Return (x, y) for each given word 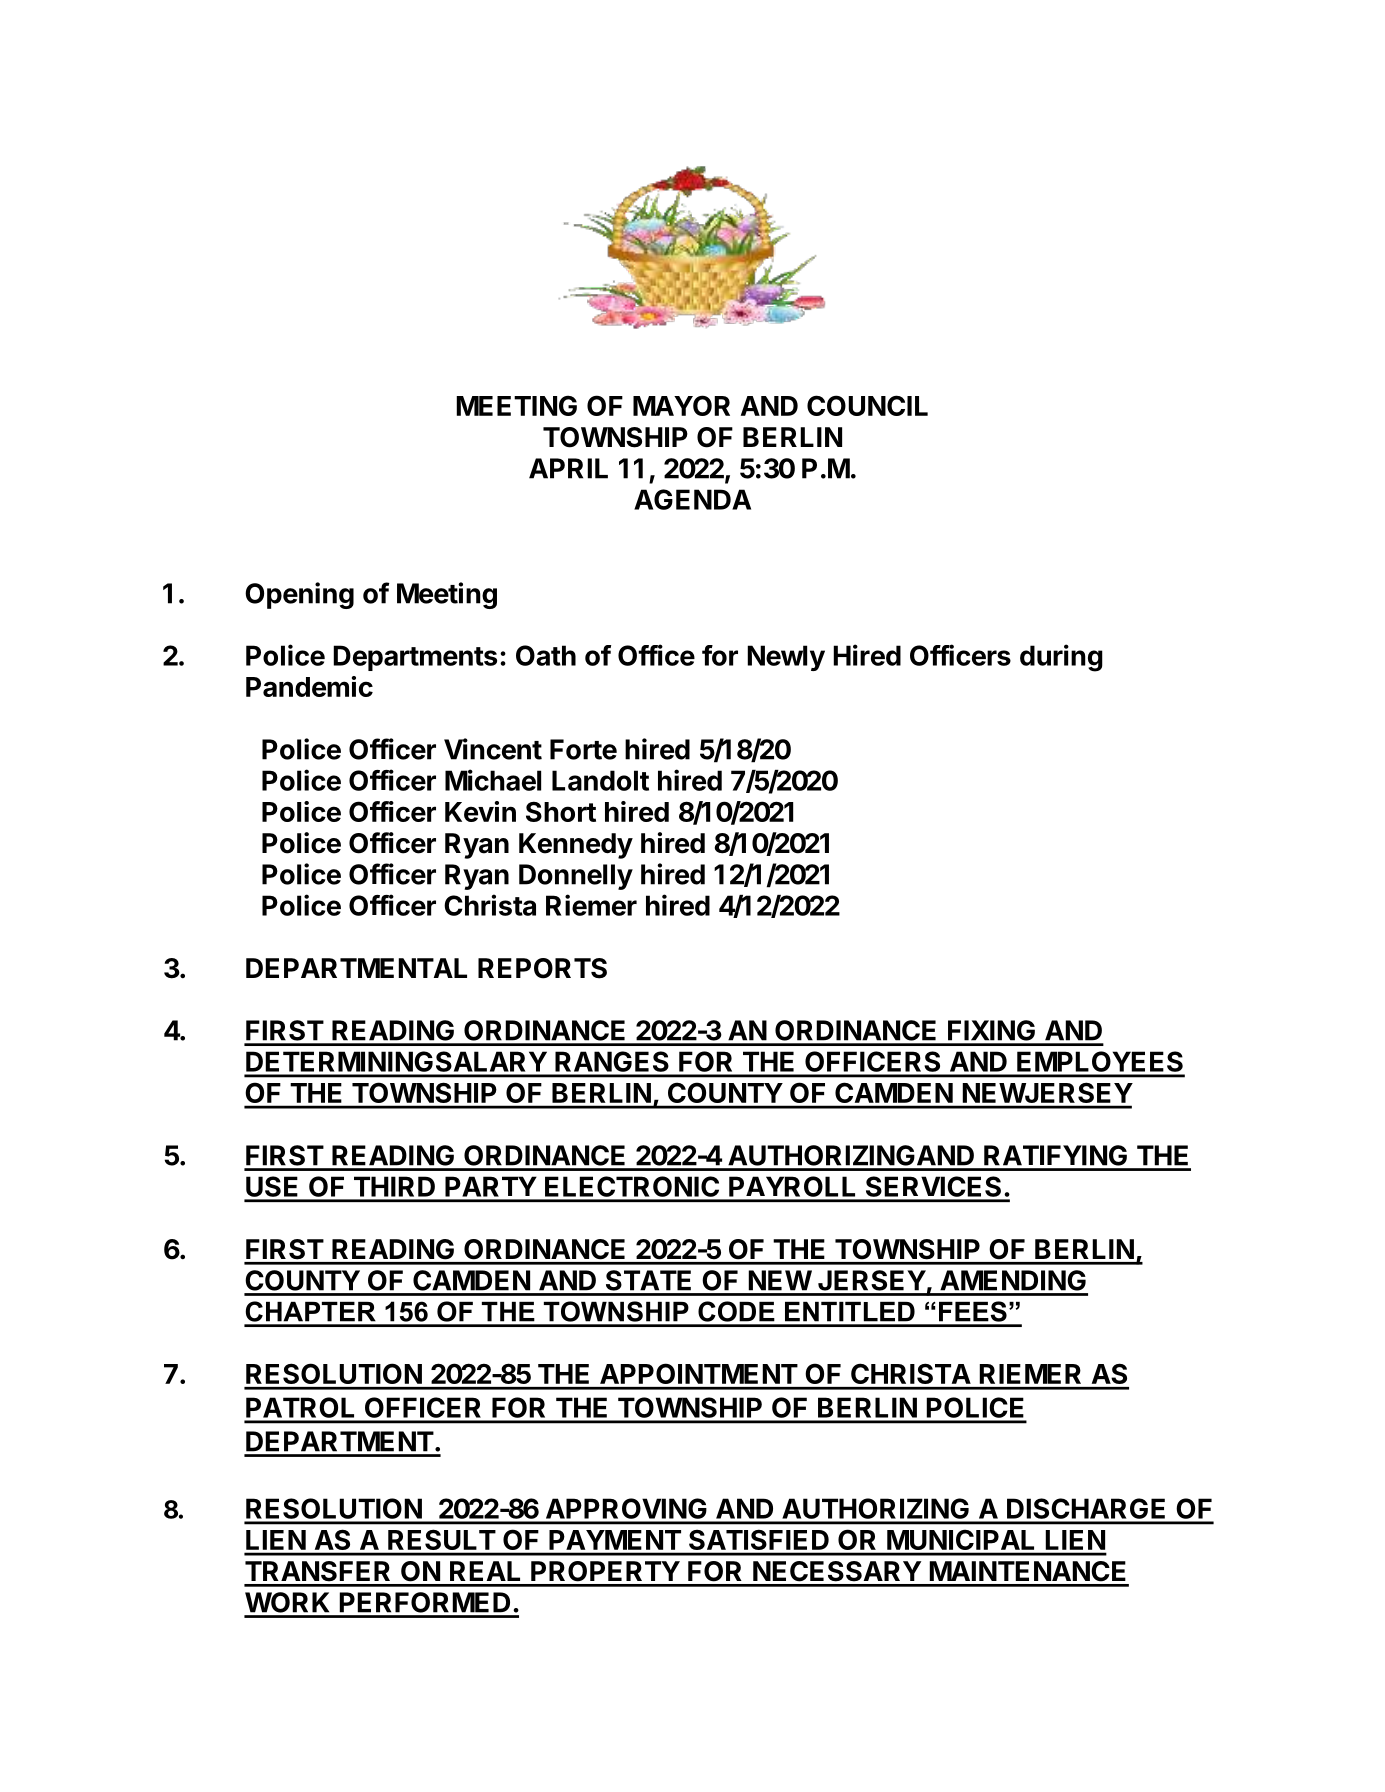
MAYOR (681, 405)
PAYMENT (615, 1540)
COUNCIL (867, 405)
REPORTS (542, 968)
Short (561, 811)
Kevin (480, 811)
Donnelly (576, 877)
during (1061, 658)
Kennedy (576, 846)
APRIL (568, 468)
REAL (485, 1571)
